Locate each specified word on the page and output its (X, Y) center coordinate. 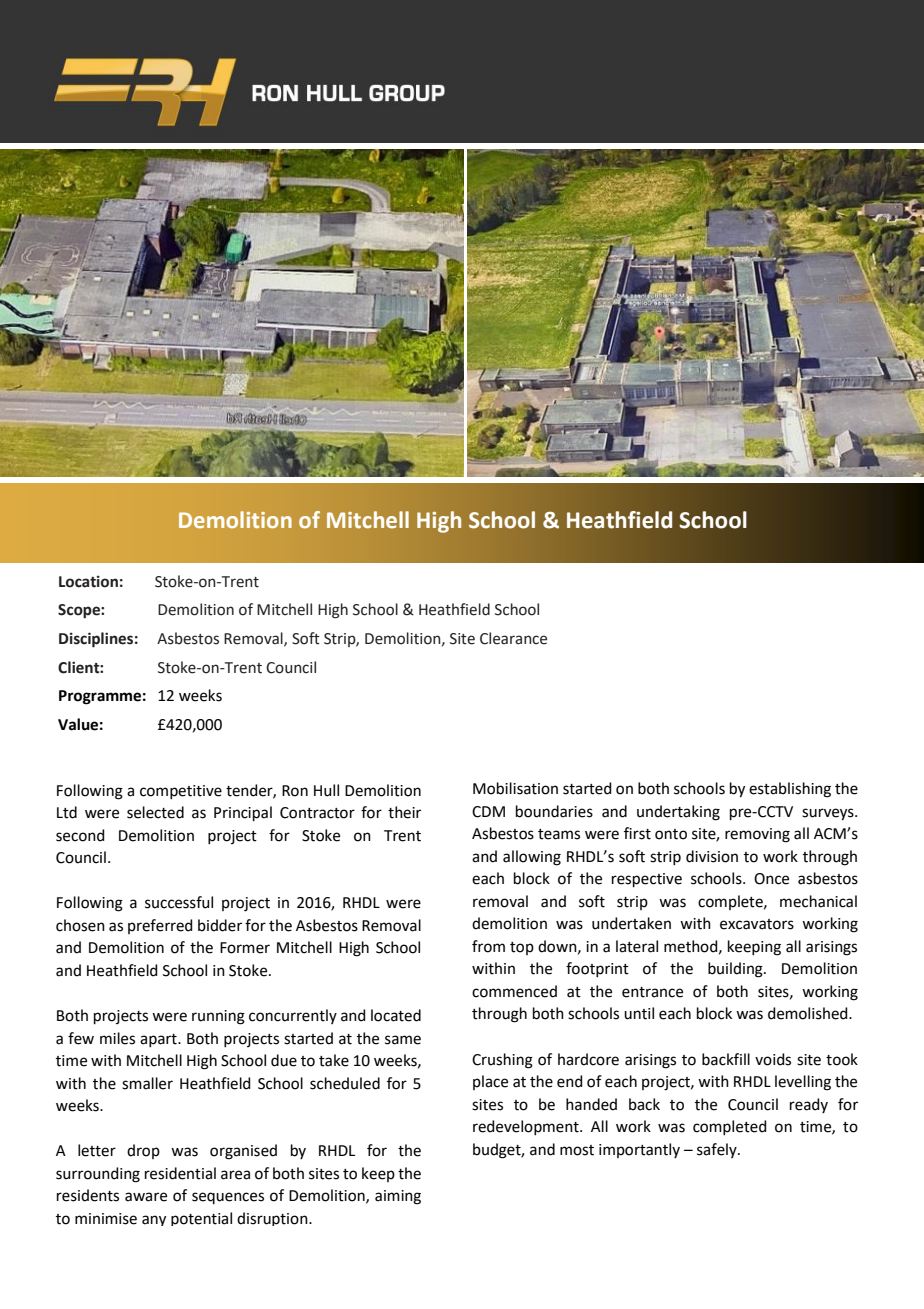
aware (146, 1197)
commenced (514, 991)
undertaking (678, 813)
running (218, 1017)
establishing (790, 790)
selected (155, 812)
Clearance (513, 638)
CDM (488, 812)
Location (88, 581)
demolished (809, 1013)
